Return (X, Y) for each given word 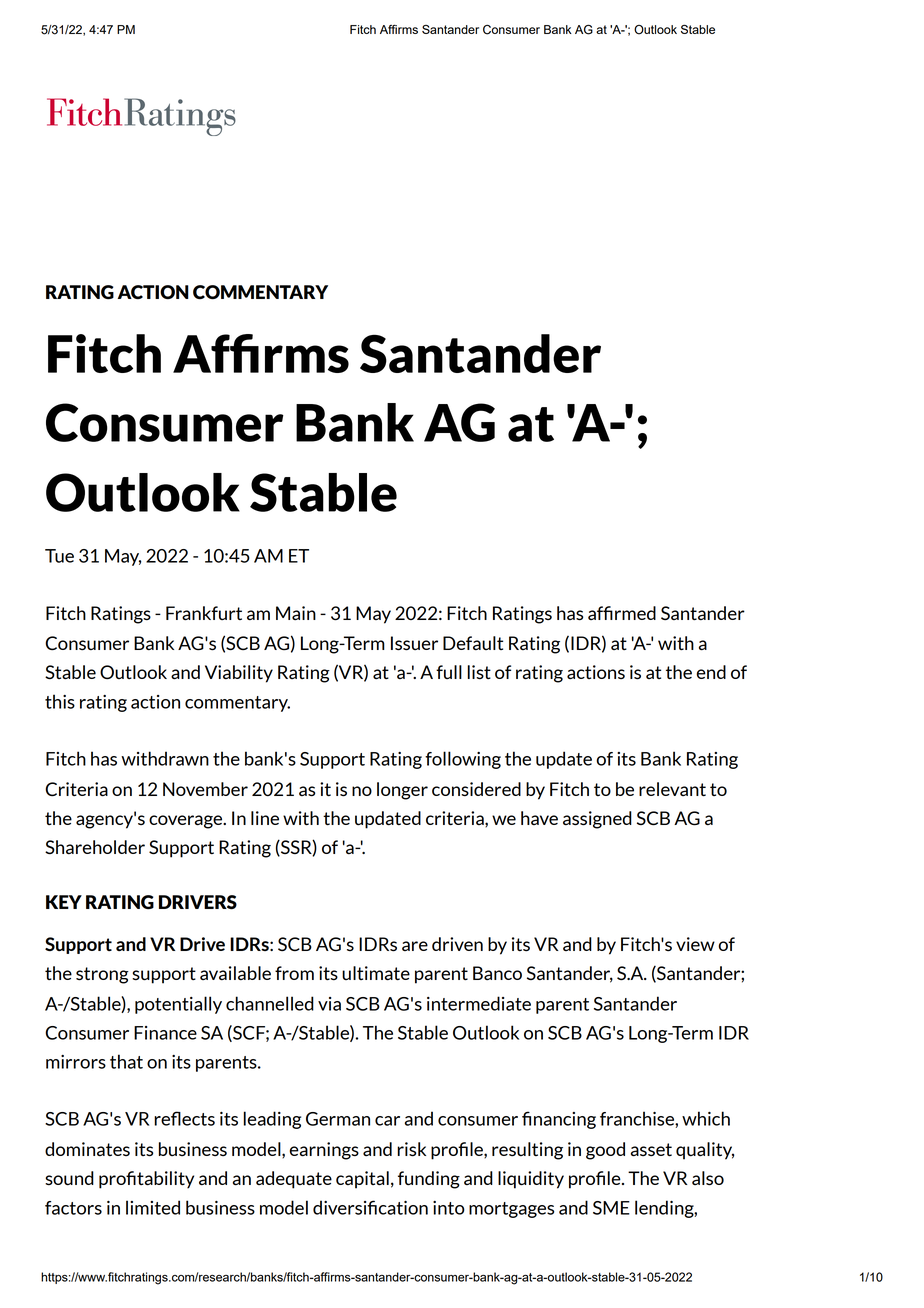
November (205, 789)
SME (611, 1208)
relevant (672, 789)
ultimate (376, 973)
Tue (59, 556)
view (695, 944)
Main (296, 613)
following (463, 760)
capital (362, 1180)
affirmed (622, 613)
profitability (146, 1180)
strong (102, 975)
